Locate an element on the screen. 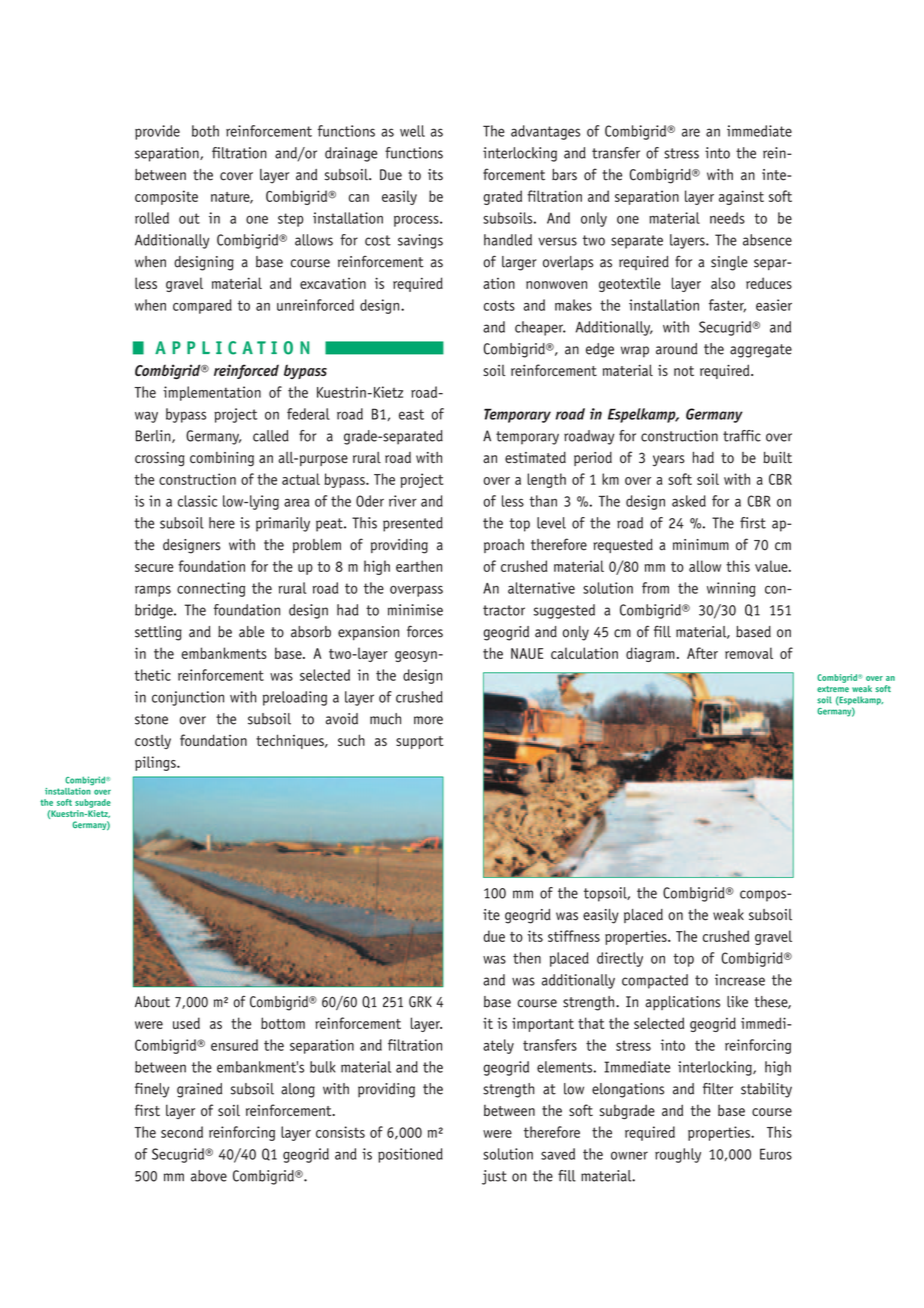 This screenshot has width=924, height=1308. Euros is located at coordinates (776, 1154).
